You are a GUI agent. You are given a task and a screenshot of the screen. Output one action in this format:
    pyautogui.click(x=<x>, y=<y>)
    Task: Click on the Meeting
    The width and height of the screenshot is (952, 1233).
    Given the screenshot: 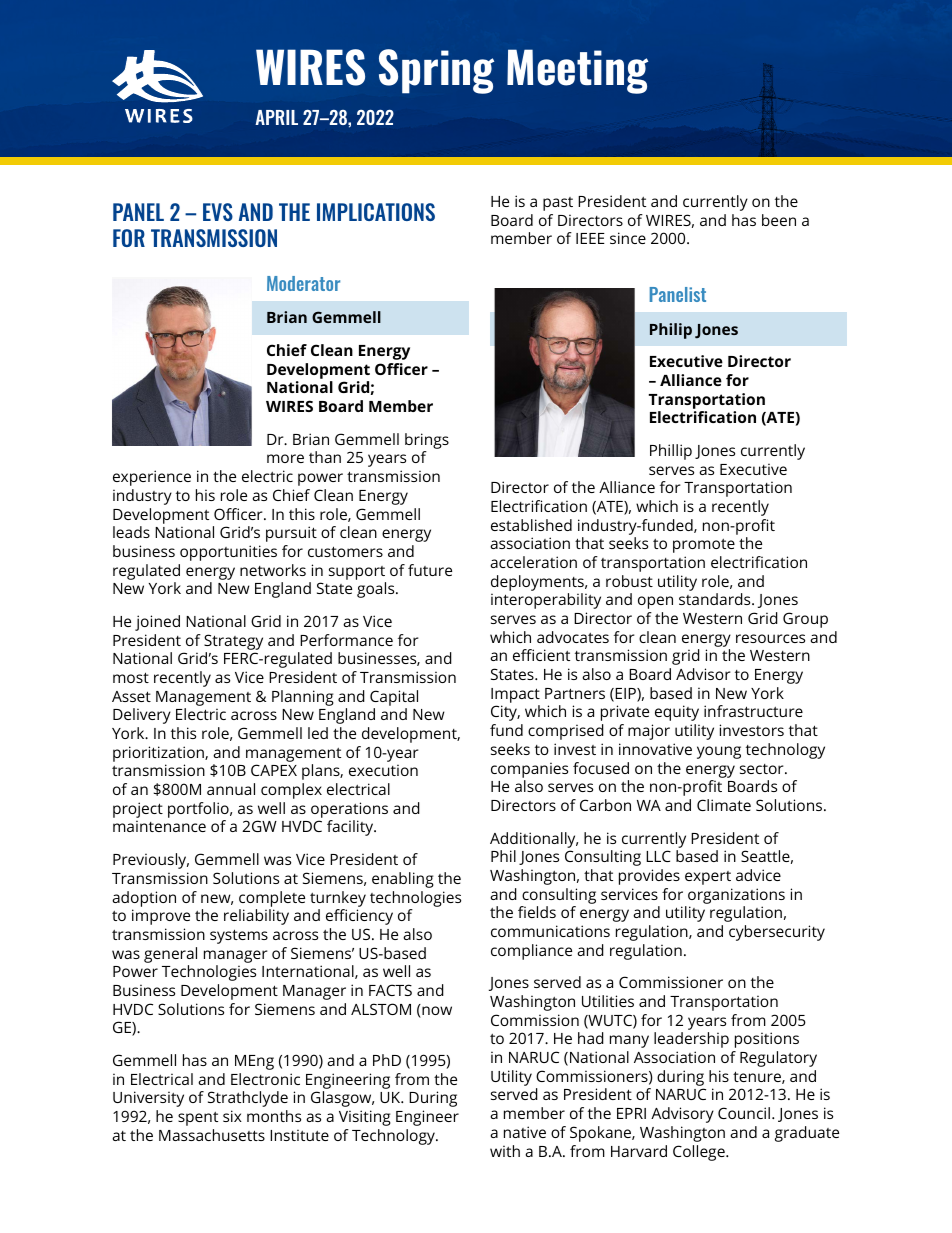 What is the action you would take?
    pyautogui.click(x=577, y=71)
